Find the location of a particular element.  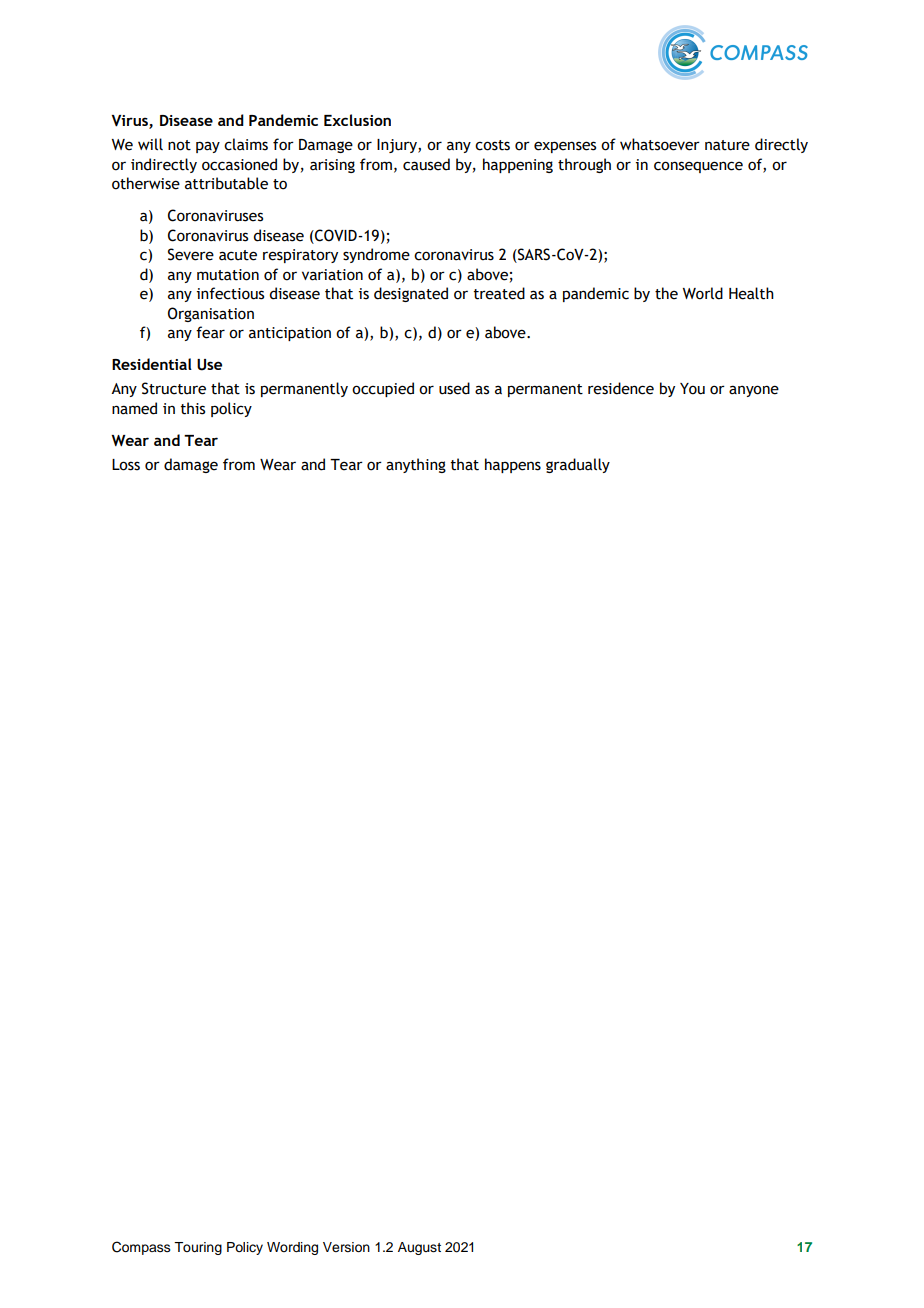

Touring is located at coordinates (198, 1248).
